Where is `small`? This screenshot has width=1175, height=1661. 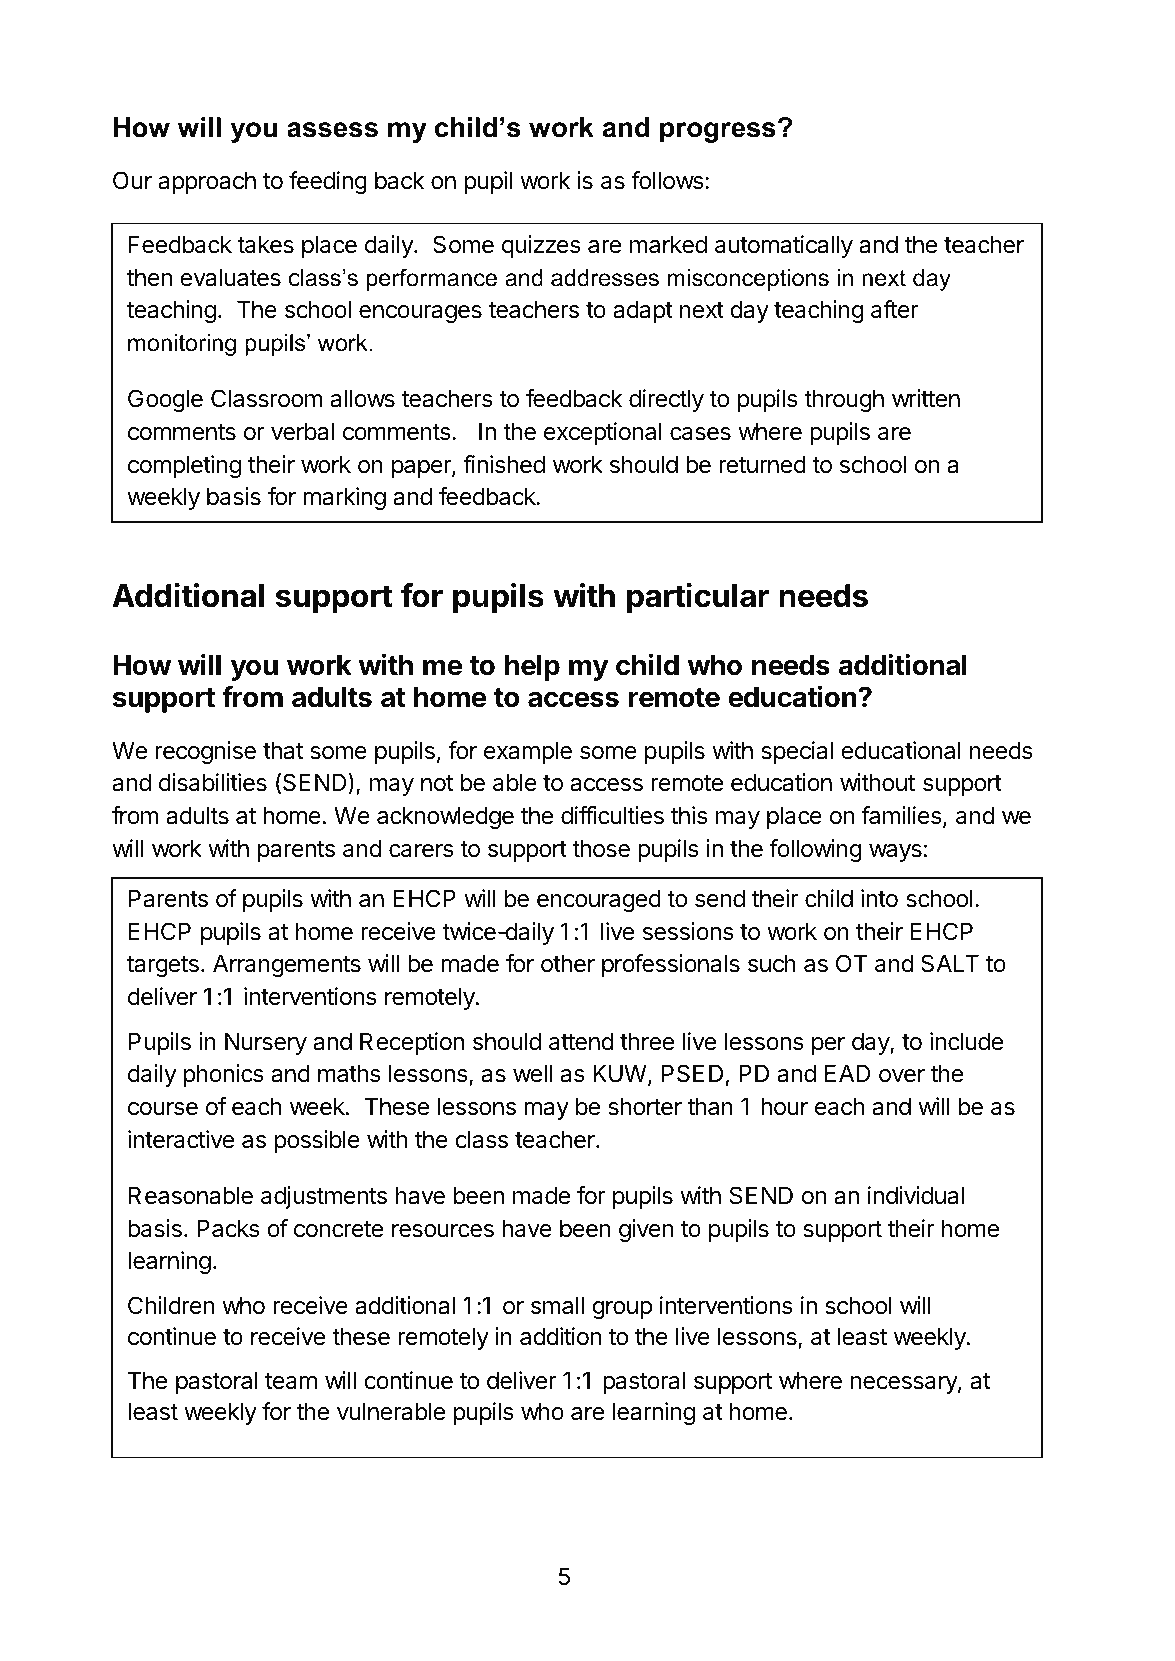 small is located at coordinates (557, 1305).
